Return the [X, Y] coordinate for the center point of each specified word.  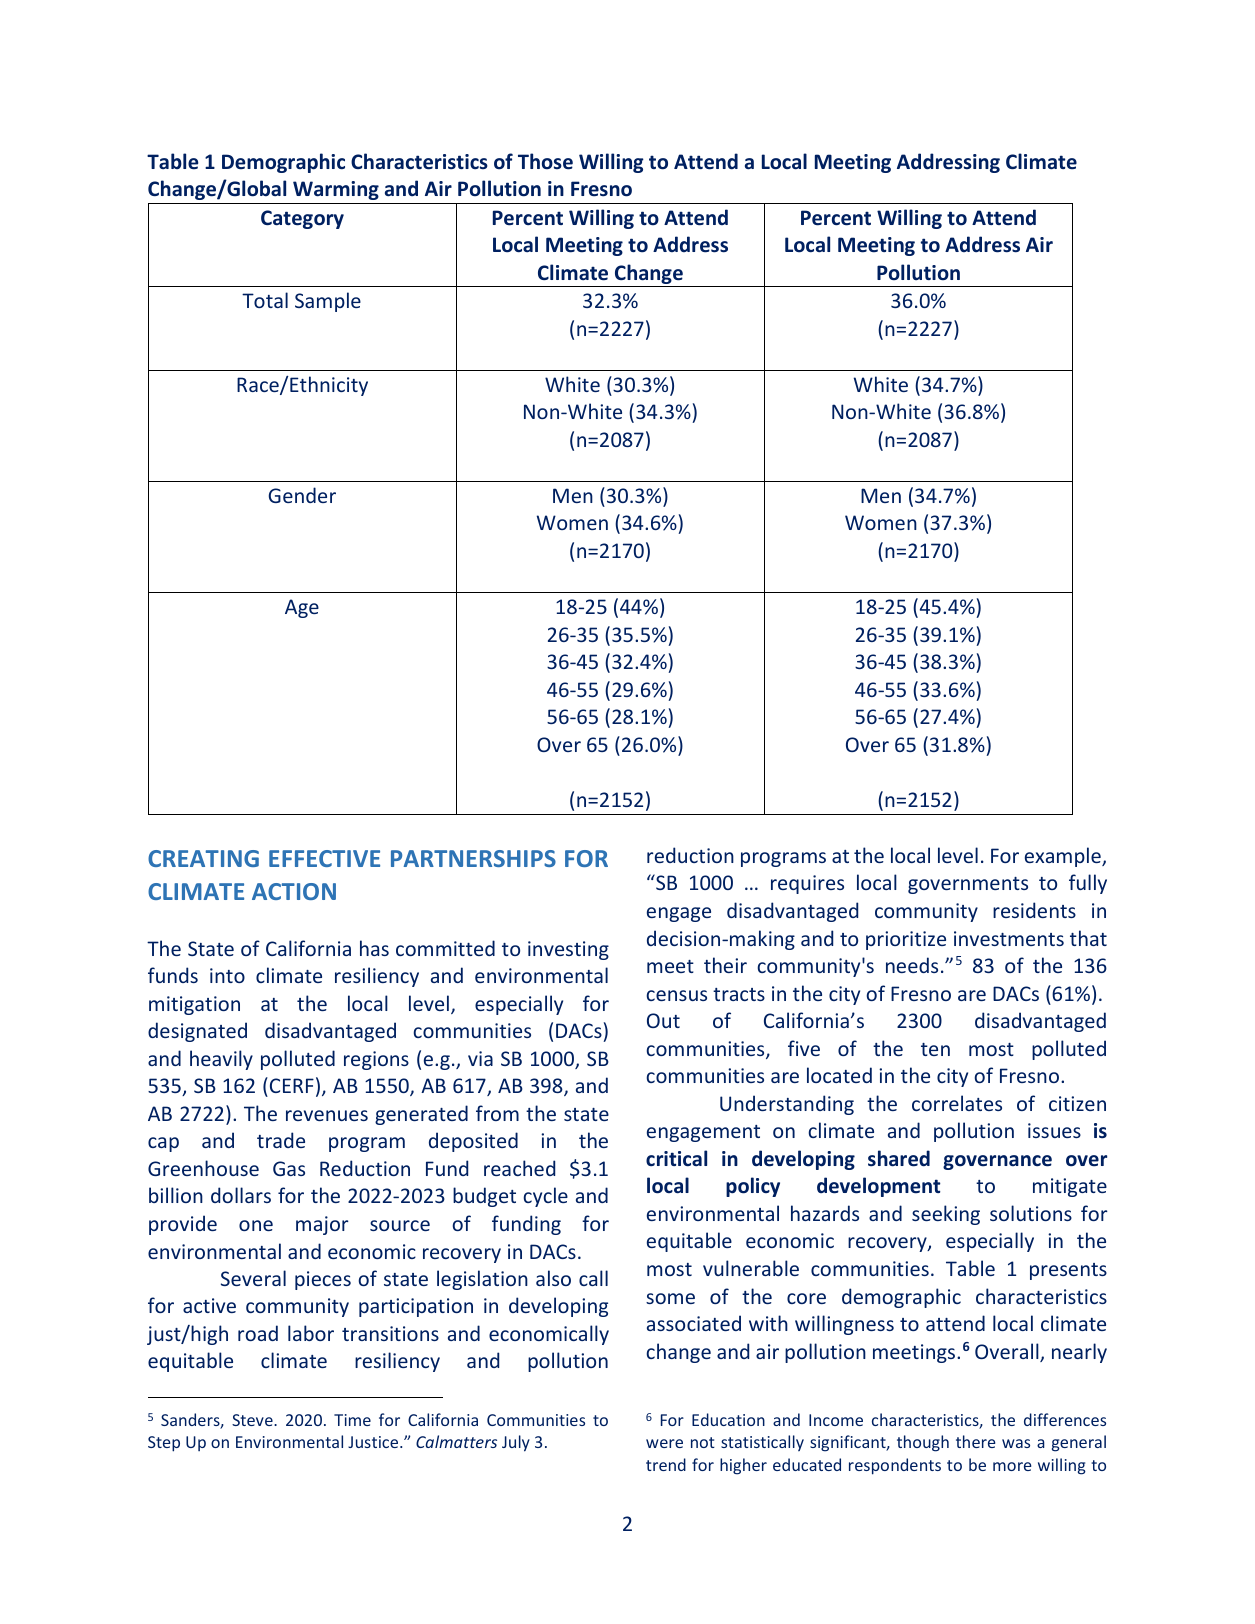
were [664, 1443]
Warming [336, 190]
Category [302, 219]
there [975, 1441]
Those [545, 161]
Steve [253, 1420]
